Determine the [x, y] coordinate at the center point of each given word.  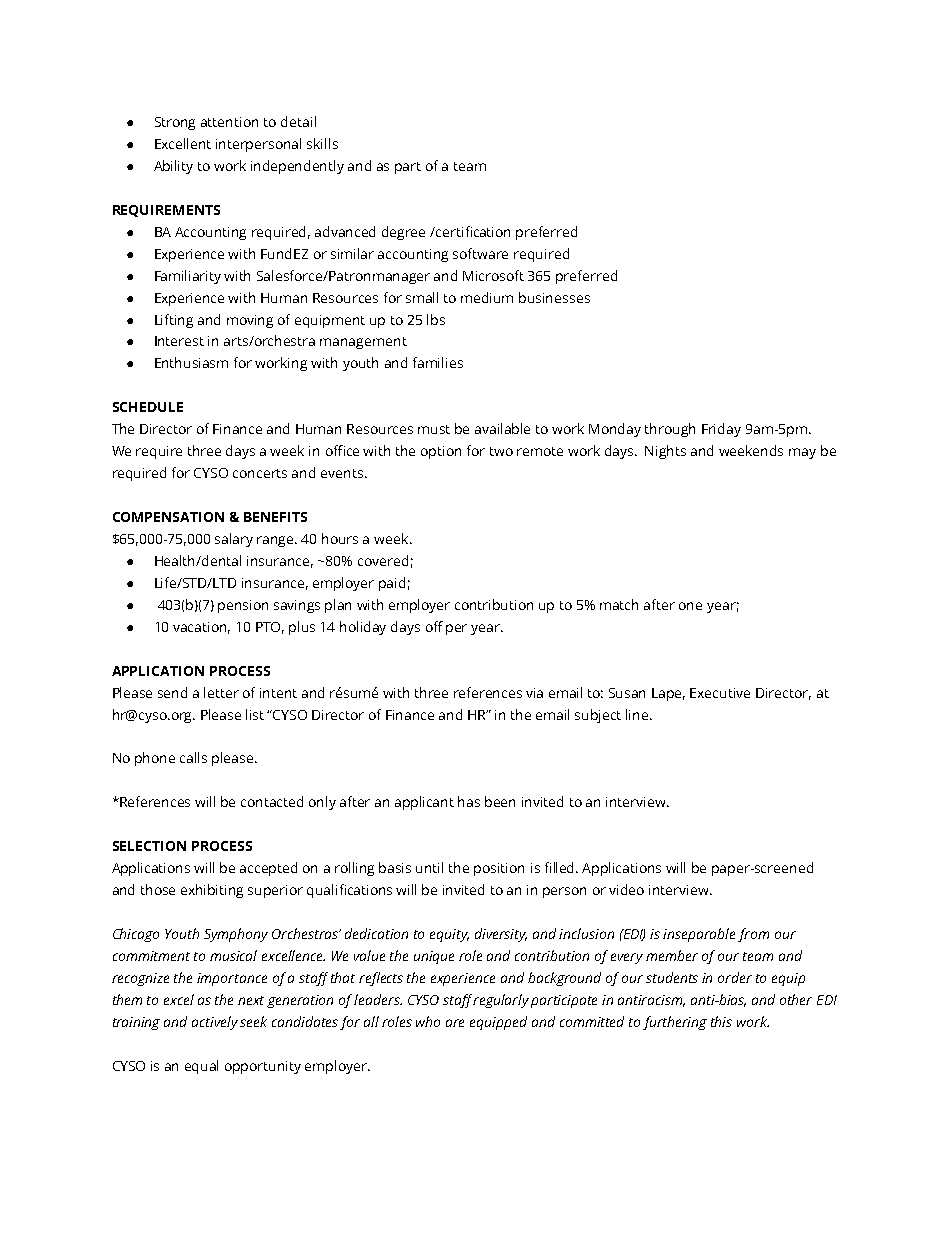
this [721, 1021]
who [428, 1021]
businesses [554, 297]
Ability [173, 167]
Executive [720, 693]
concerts [260, 473]
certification [472, 231]
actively [215, 1023]
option [441, 452]
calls [193, 757]
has [469, 801]
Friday [721, 430]
